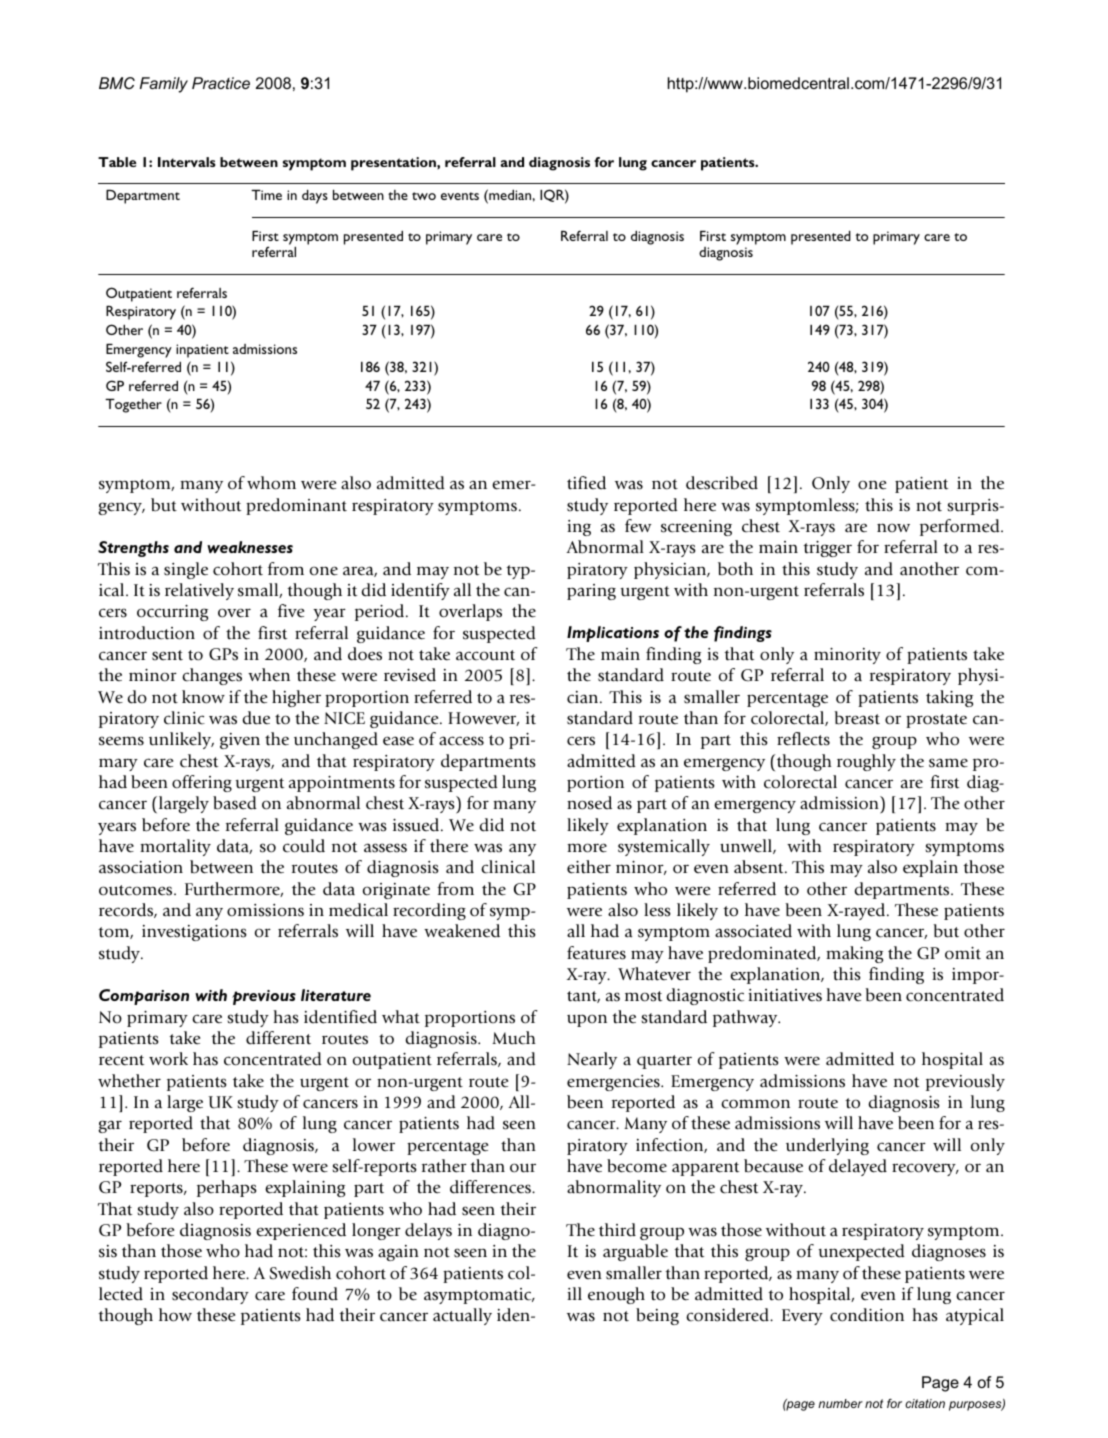 This screenshot has width=1108, height=1438. Describe the element at coordinates (221, 83) in the screenshot. I see `Practice` at that location.
